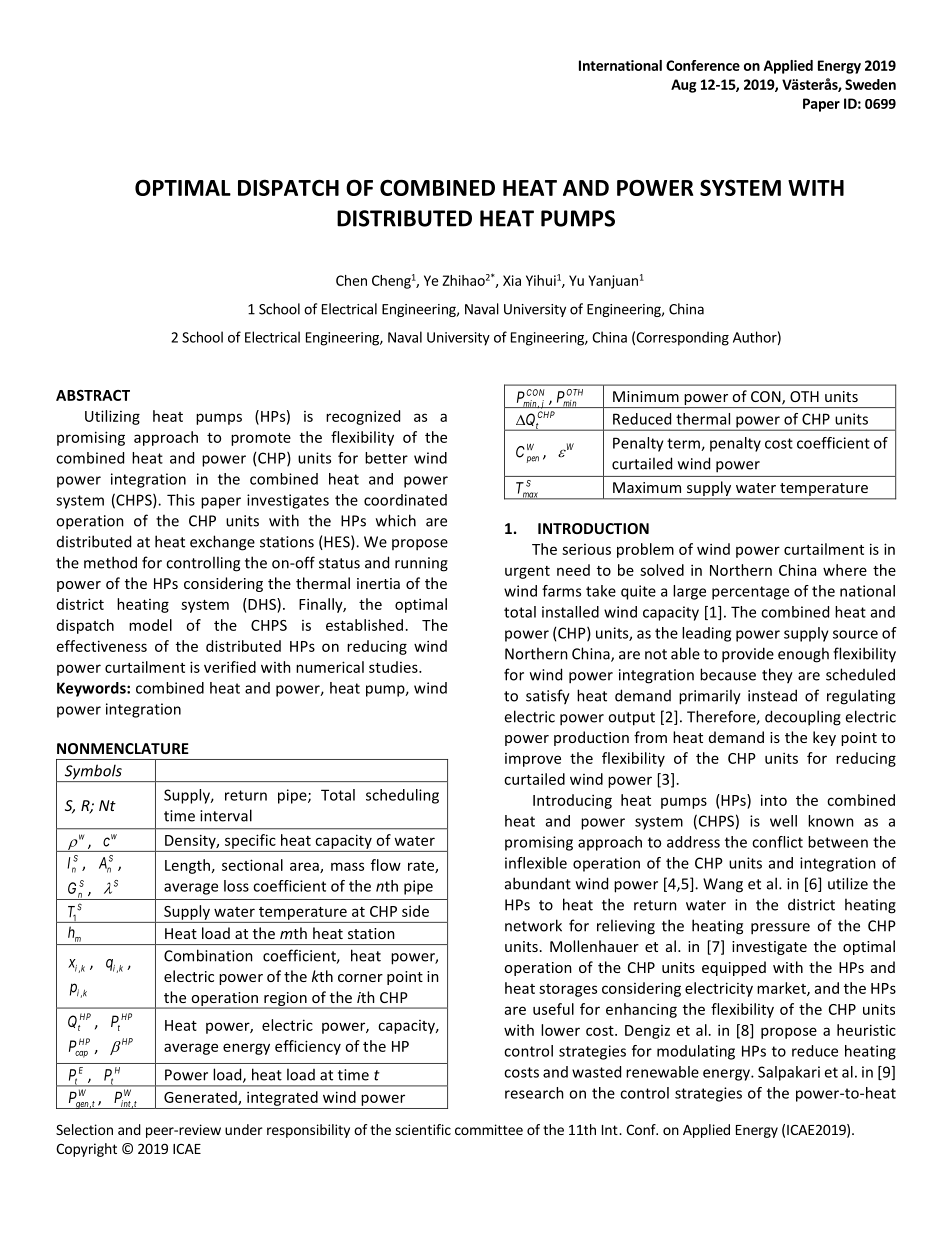 The image size is (952, 1233). What do you see at coordinates (512, 280) in the page?
I see `Xia` at bounding box center [512, 280].
